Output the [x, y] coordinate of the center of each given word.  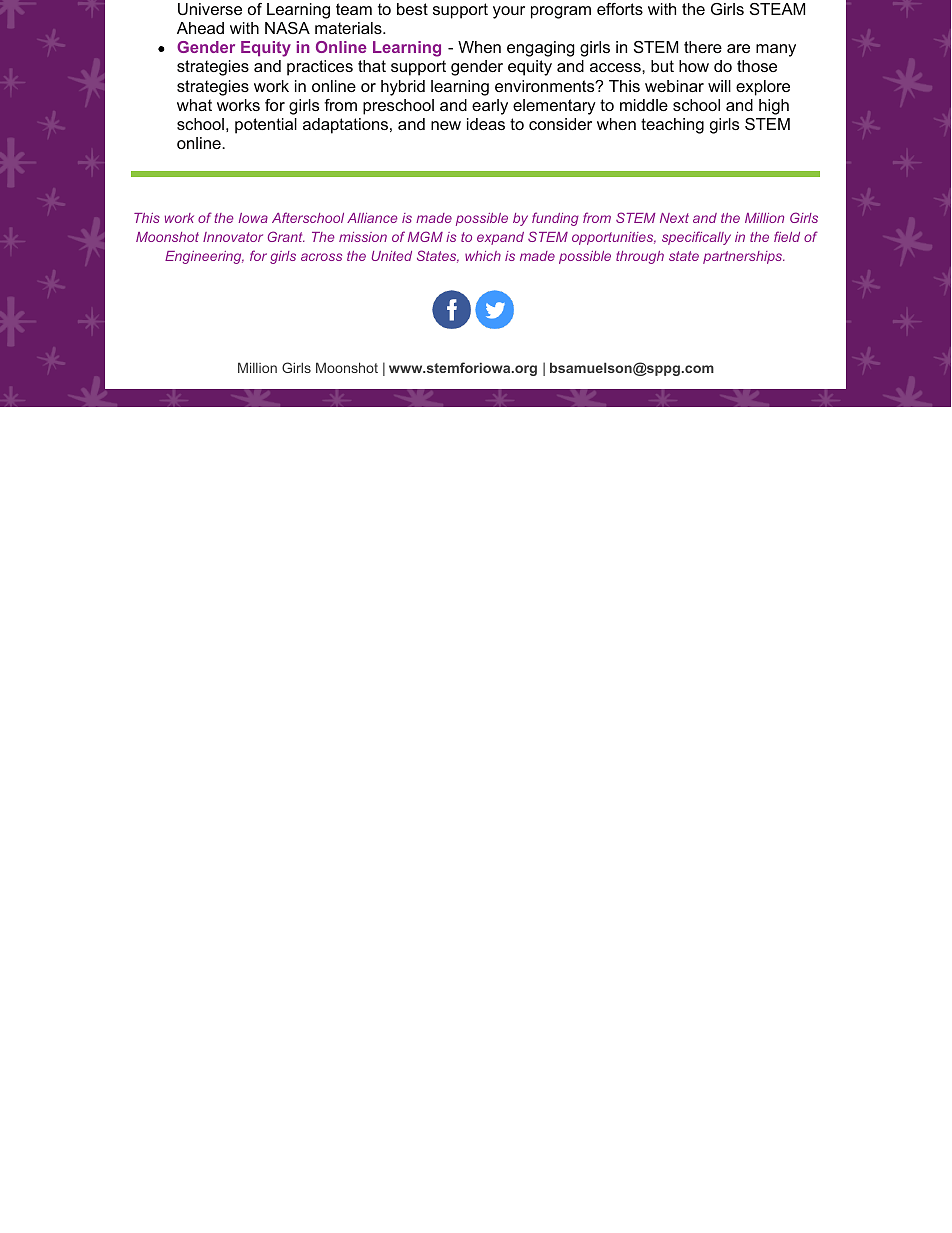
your [509, 12]
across [321, 257]
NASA [287, 28]
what [194, 105]
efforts [620, 9]
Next [674, 218]
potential [266, 126]
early [490, 107]
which [483, 256]
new [446, 125]
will [719, 86]
